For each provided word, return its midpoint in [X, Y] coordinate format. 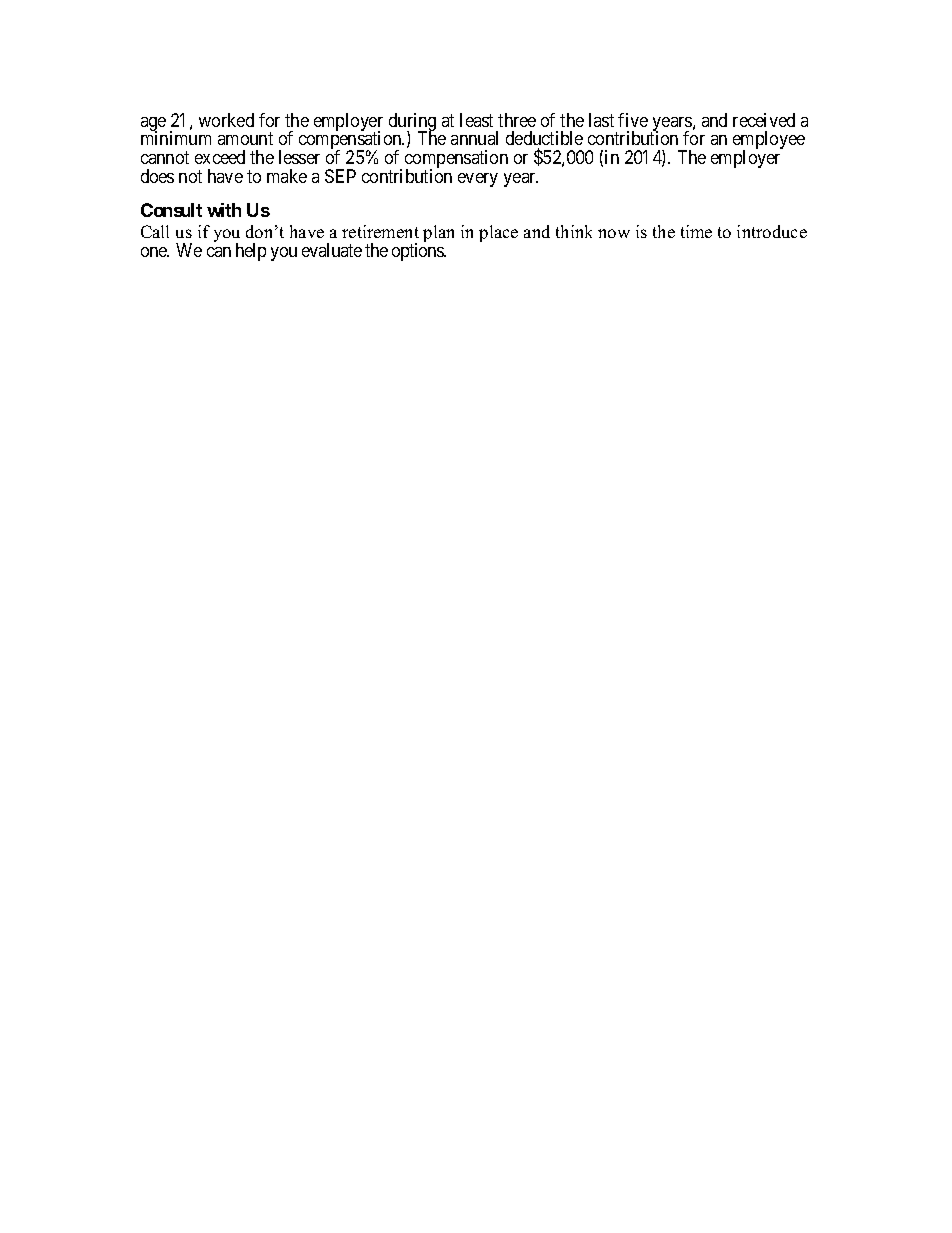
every [478, 180]
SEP [340, 176]
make [287, 176]
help [251, 252]
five [633, 120]
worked [226, 120]
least [476, 120]
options [419, 252]
